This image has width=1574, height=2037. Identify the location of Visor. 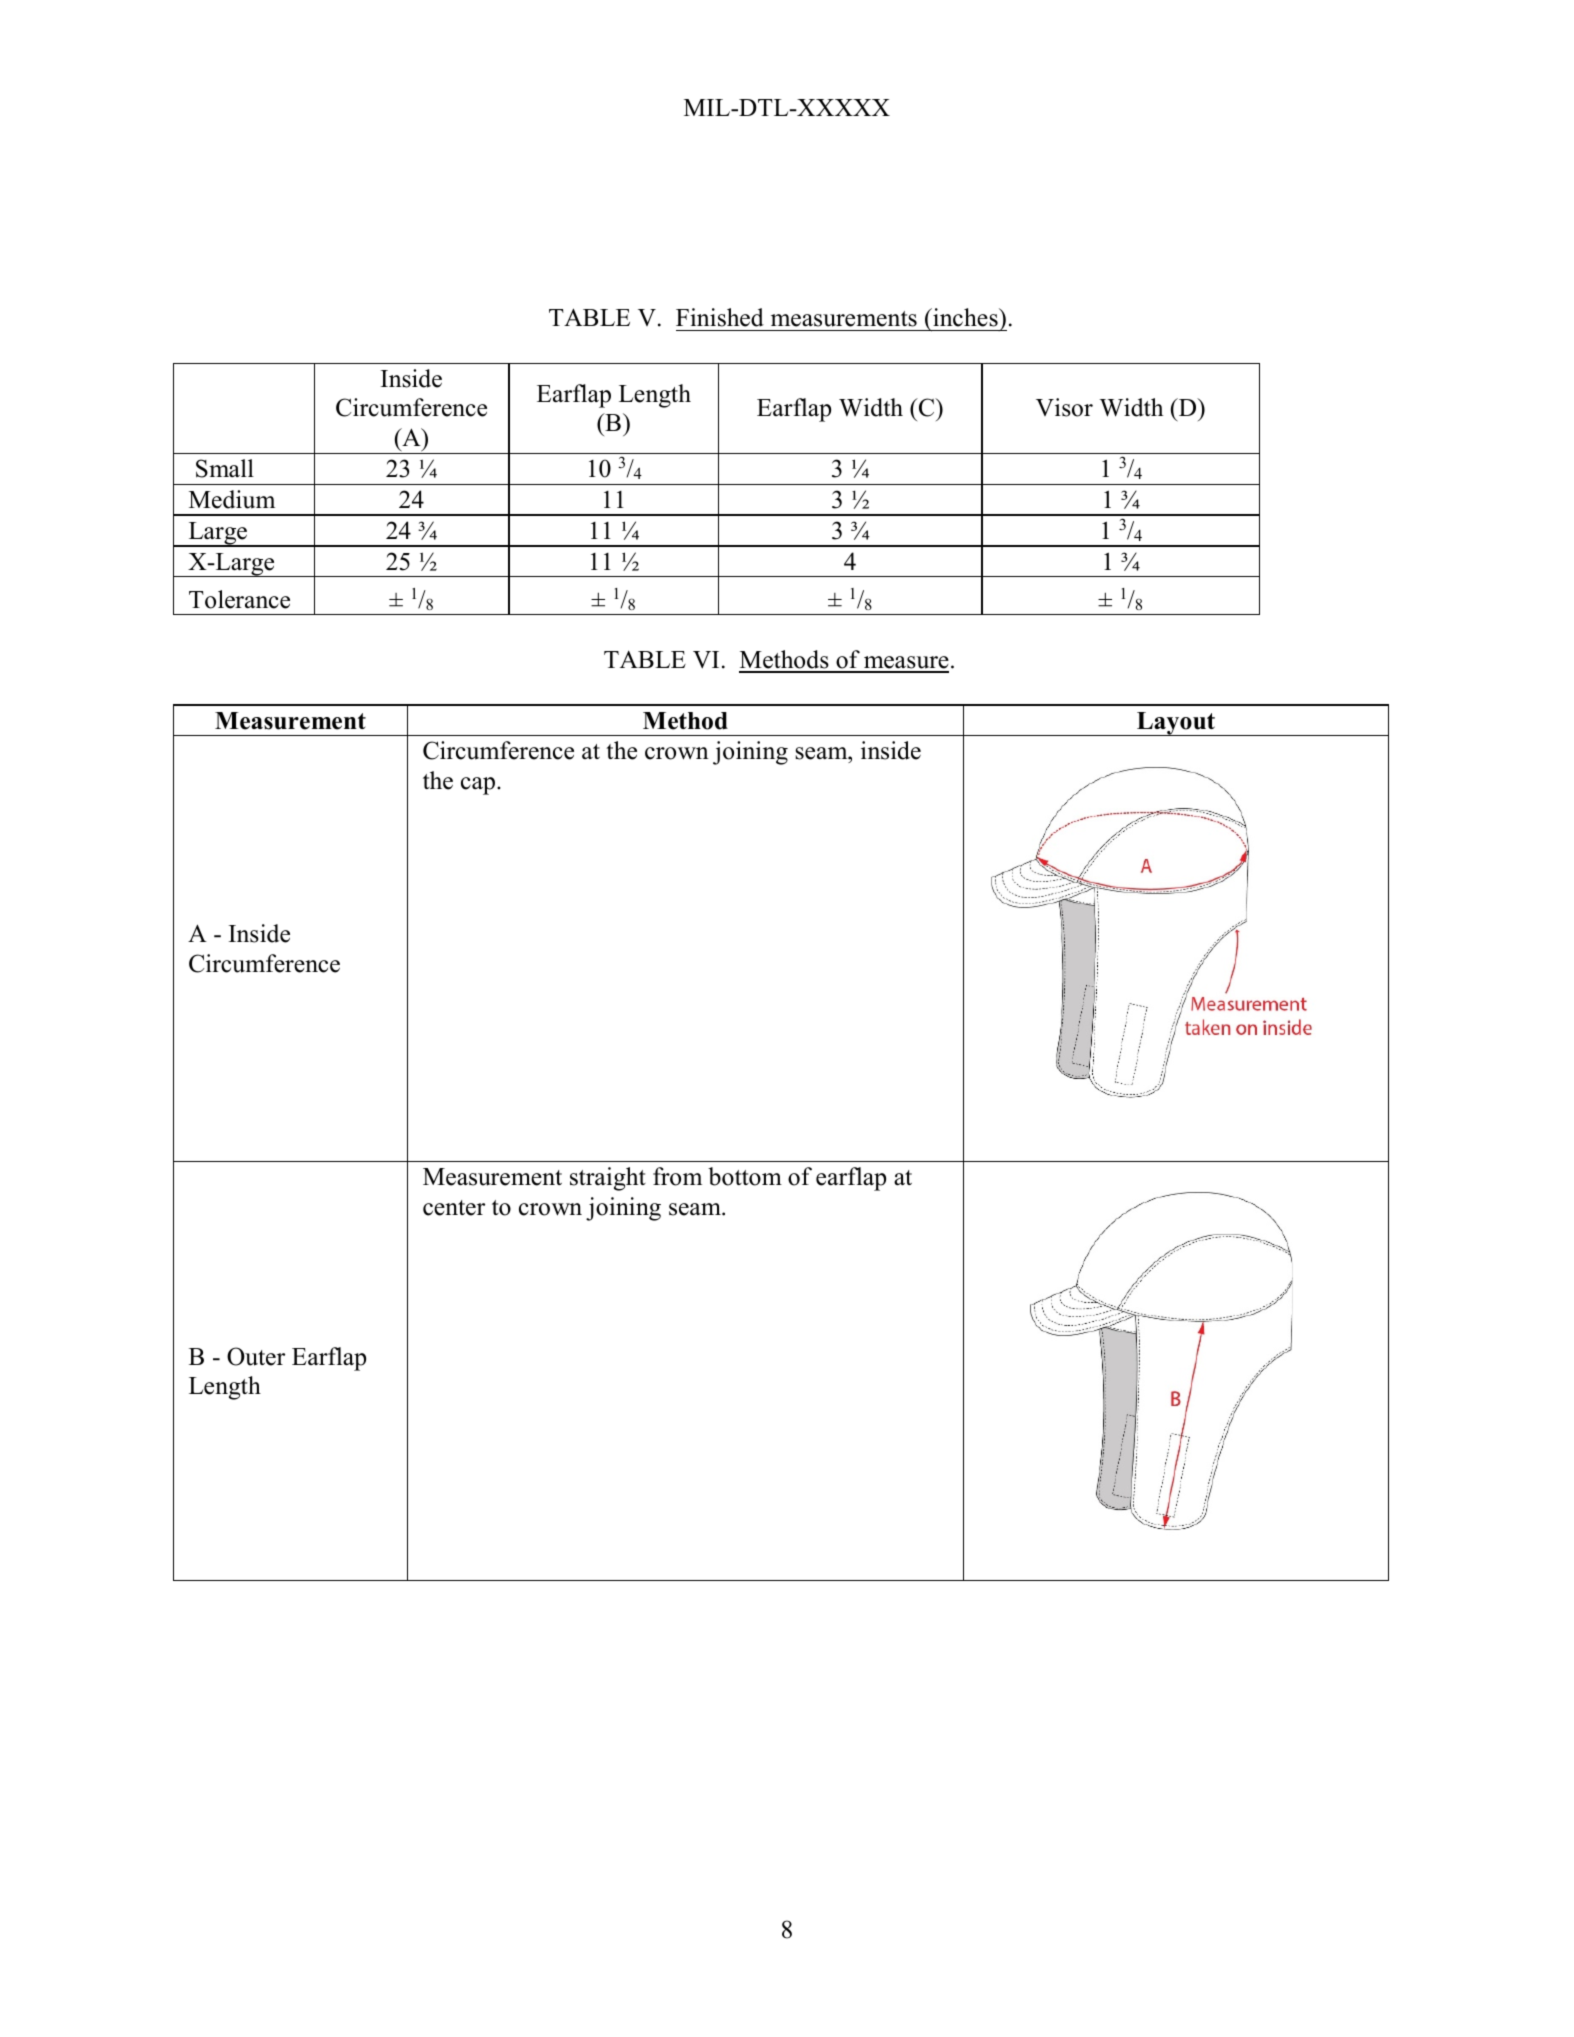
(1064, 407).
